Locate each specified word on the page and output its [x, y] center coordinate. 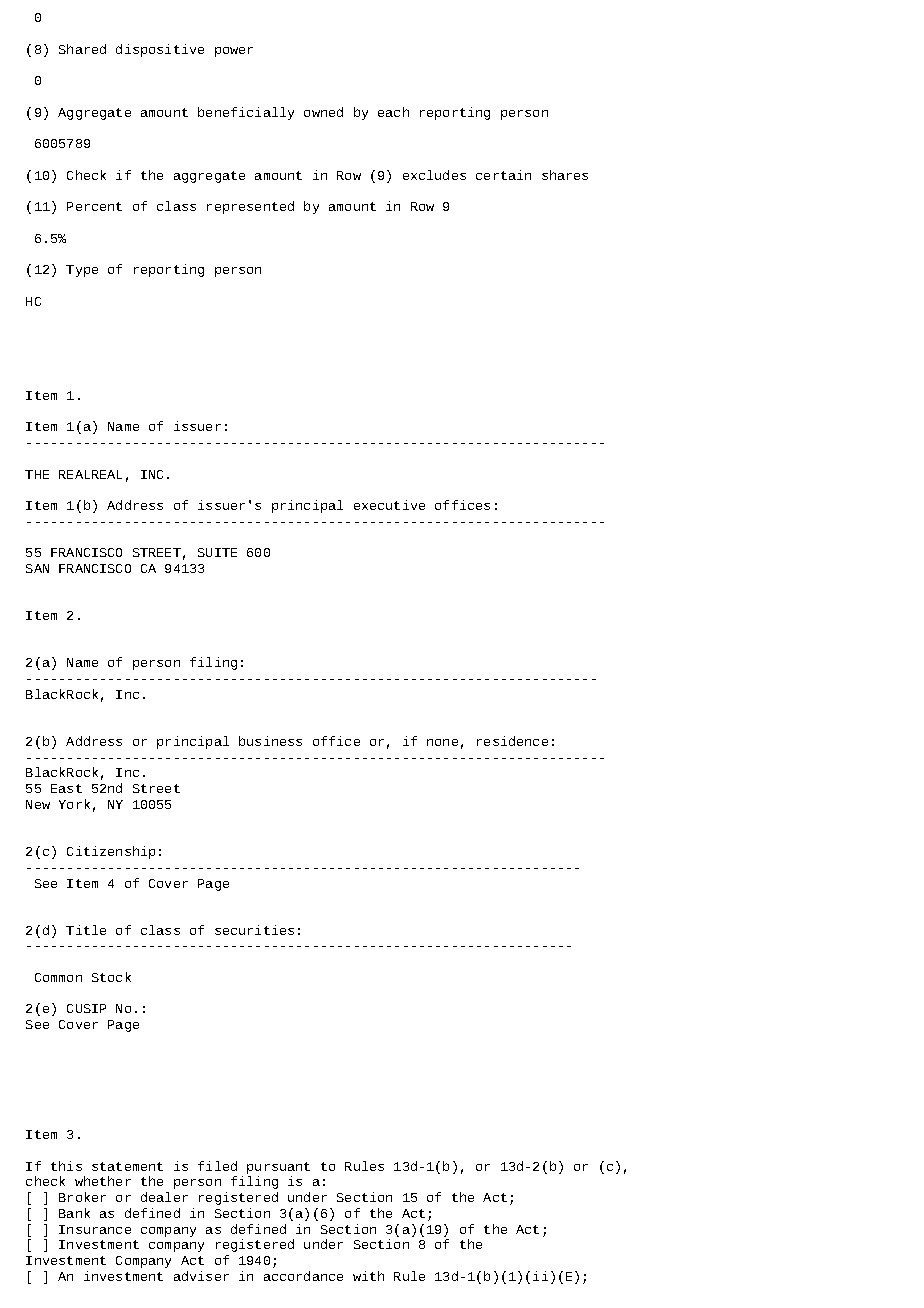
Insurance [95, 1229]
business [270, 741]
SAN [37, 568]
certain [503, 175]
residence [512, 741]
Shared [82, 49]
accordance [303, 1276]
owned [323, 112]
